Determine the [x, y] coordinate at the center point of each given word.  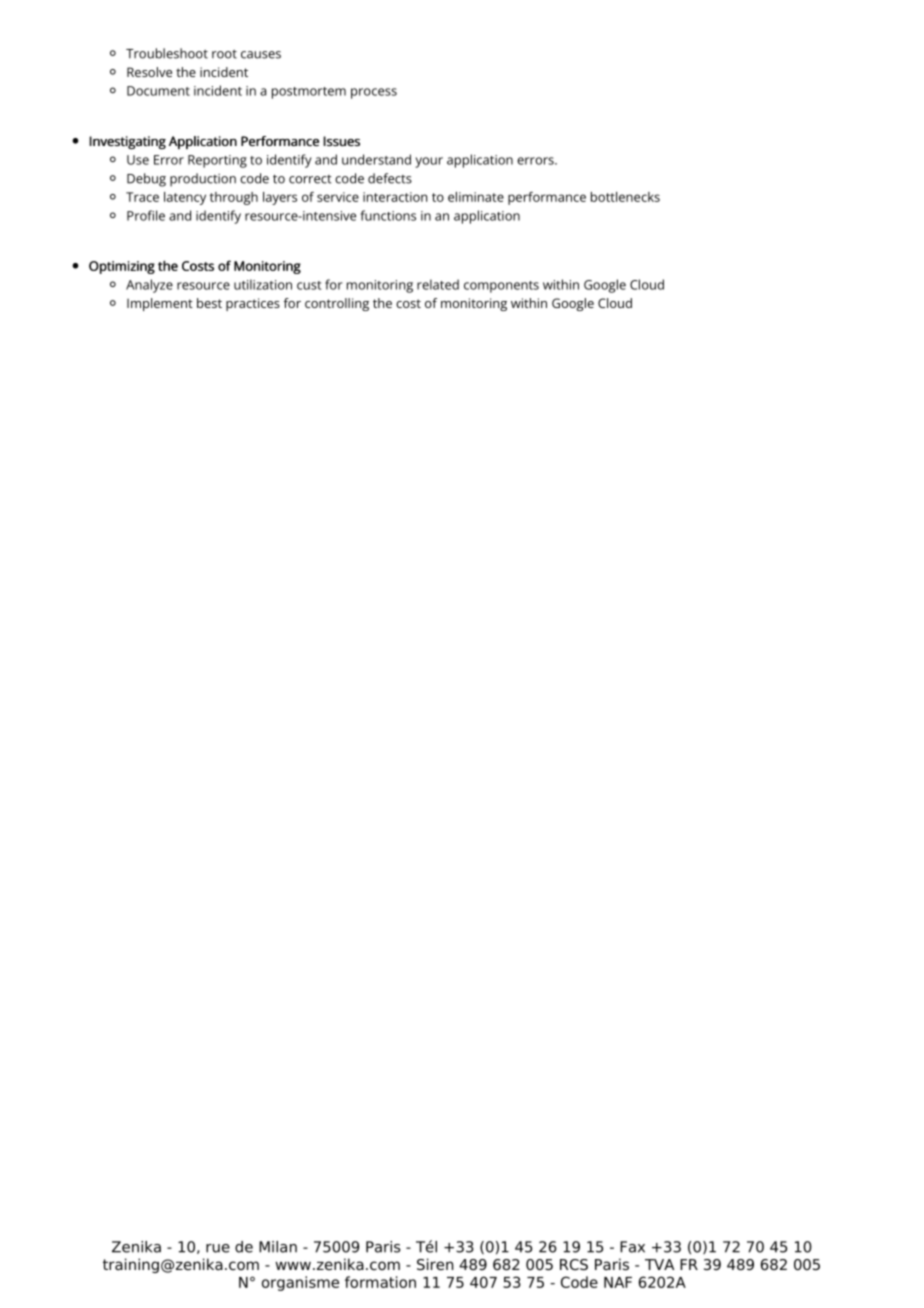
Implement [160, 304]
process [374, 93]
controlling [337, 304]
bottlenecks [625, 197]
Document [158, 91]
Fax [632, 1247]
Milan [278, 1247]
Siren [435, 1264]
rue [218, 1248]
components [501, 287]
